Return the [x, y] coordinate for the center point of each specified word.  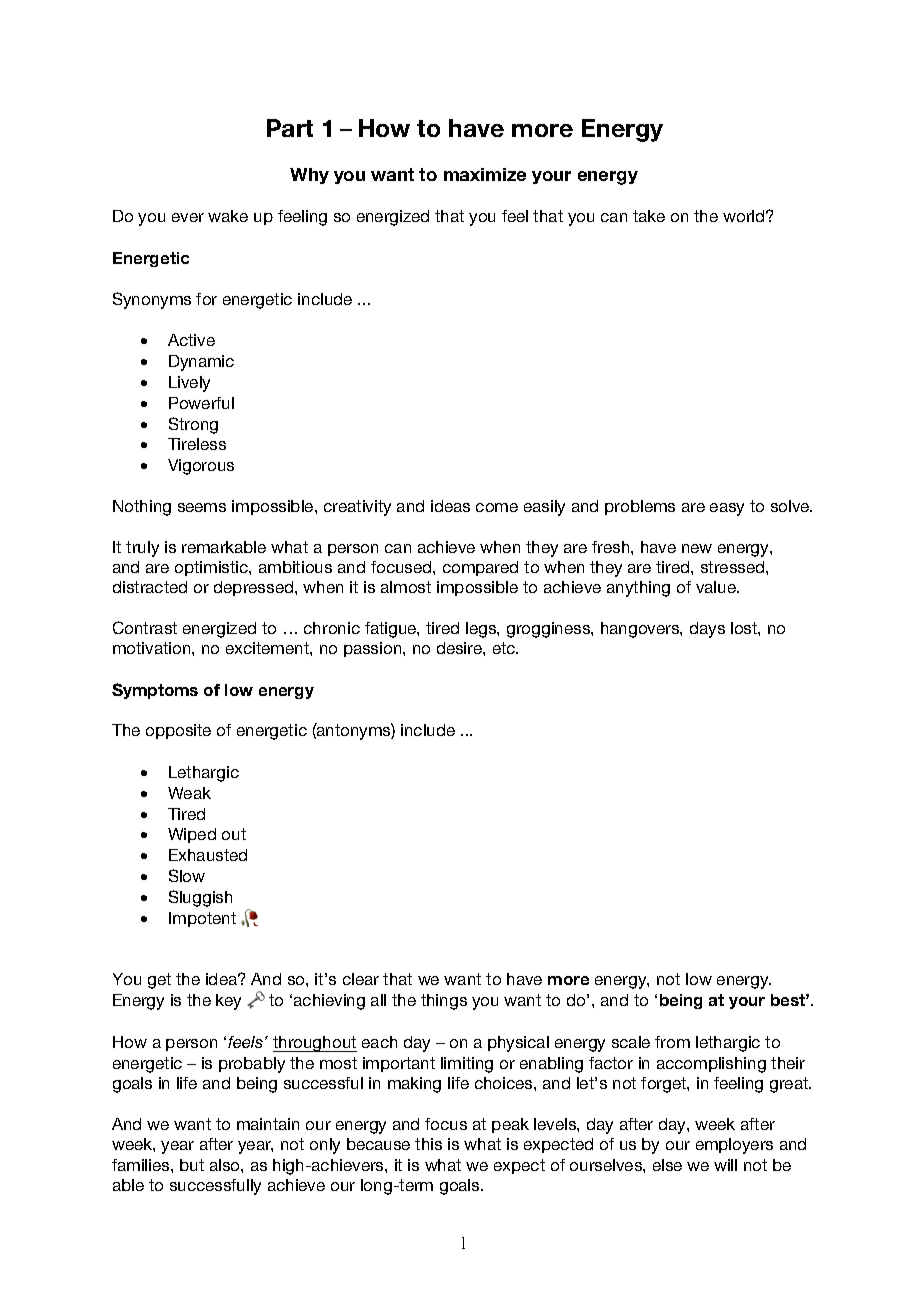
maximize [485, 174]
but [192, 1165]
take [649, 216]
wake [228, 216]
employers [734, 1146]
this [428, 1144]
